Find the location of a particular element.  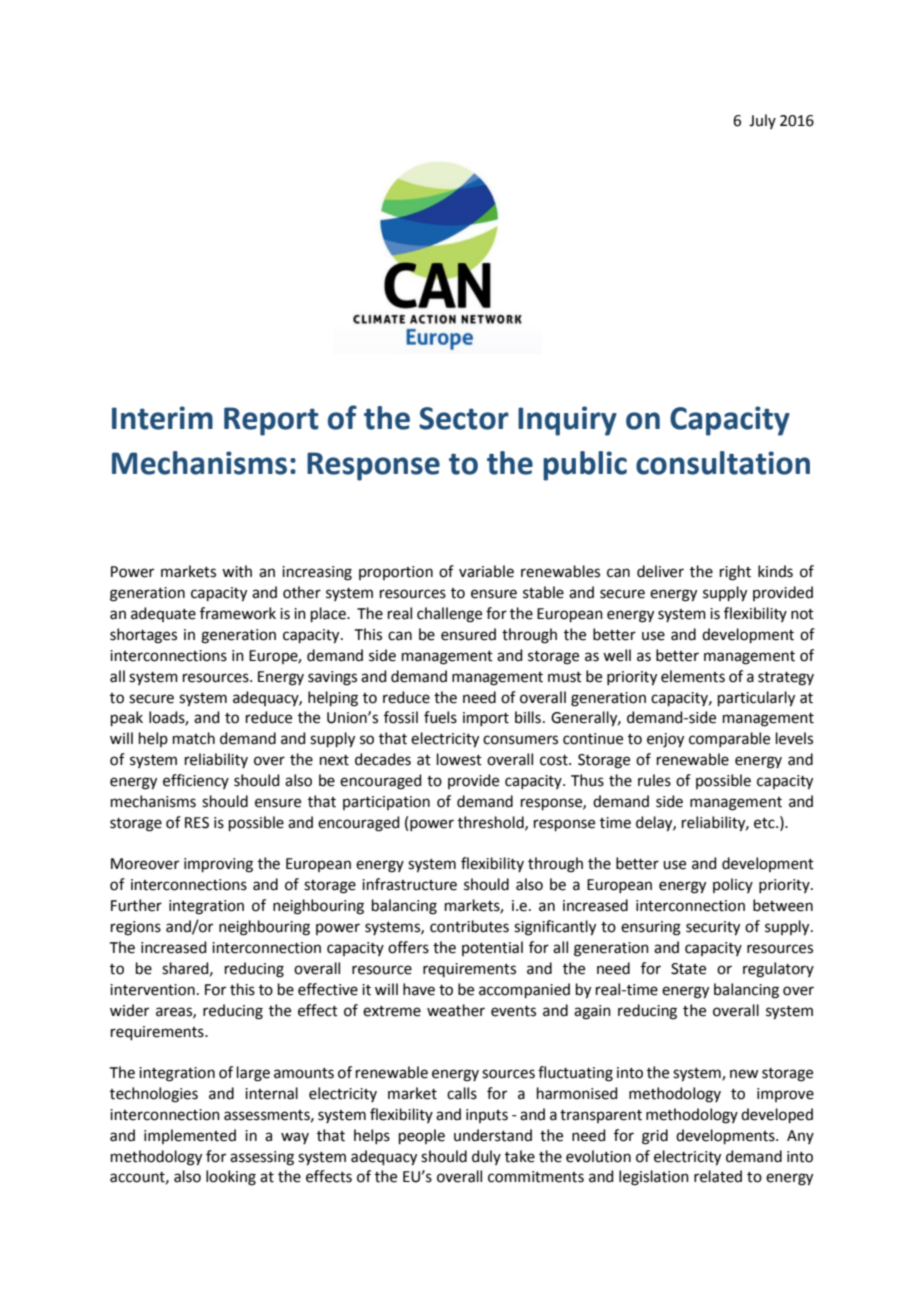

Interim is located at coordinates (162, 418).
